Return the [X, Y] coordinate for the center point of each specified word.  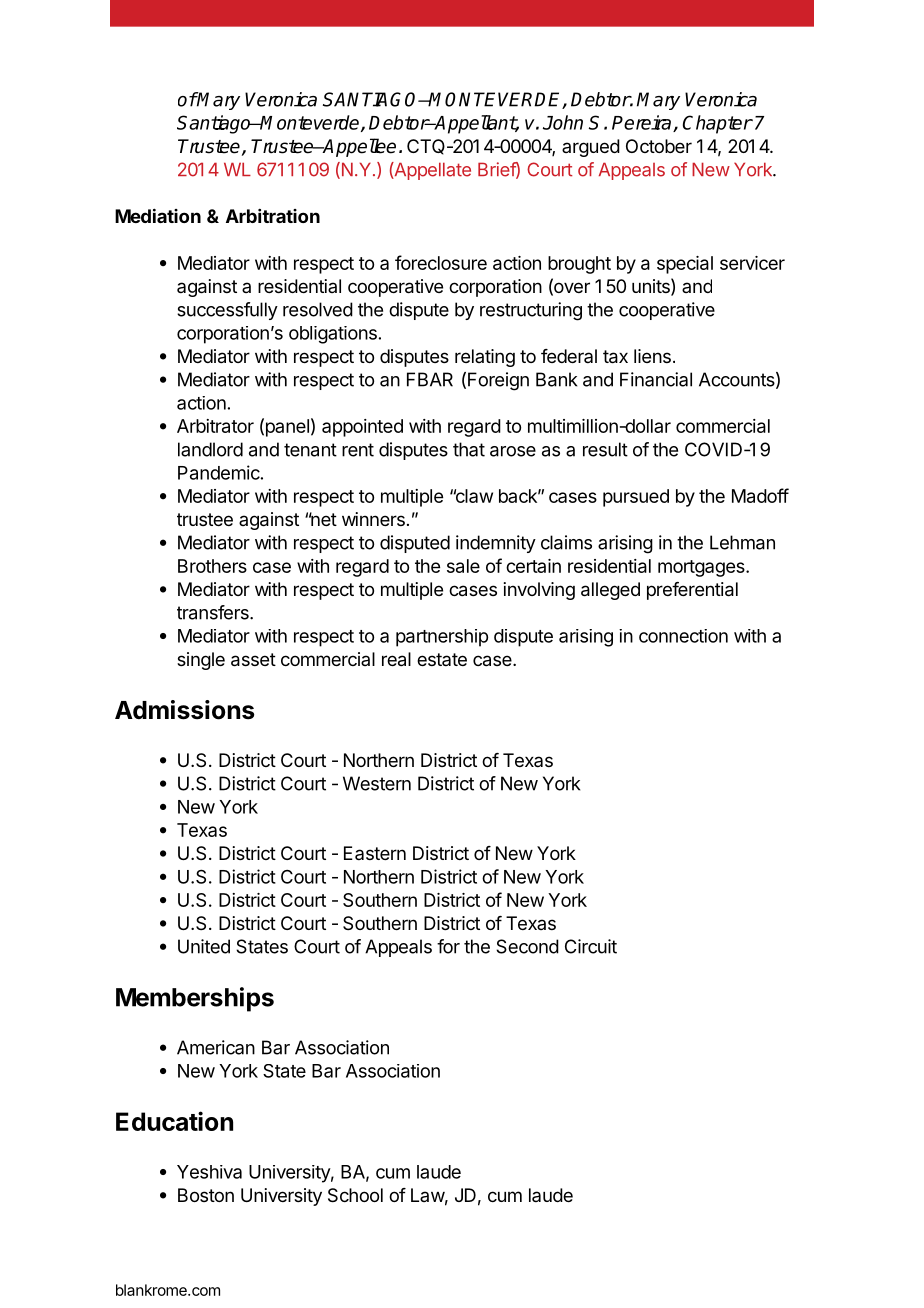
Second [527, 946]
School [355, 1195]
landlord [210, 449]
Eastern [375, 853]
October [659, 146]
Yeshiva [209, 1172]
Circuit [591, 946]
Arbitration [273, 216]
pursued [636, 498]
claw [473, 496]
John [563, 122]
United [204, 946]
